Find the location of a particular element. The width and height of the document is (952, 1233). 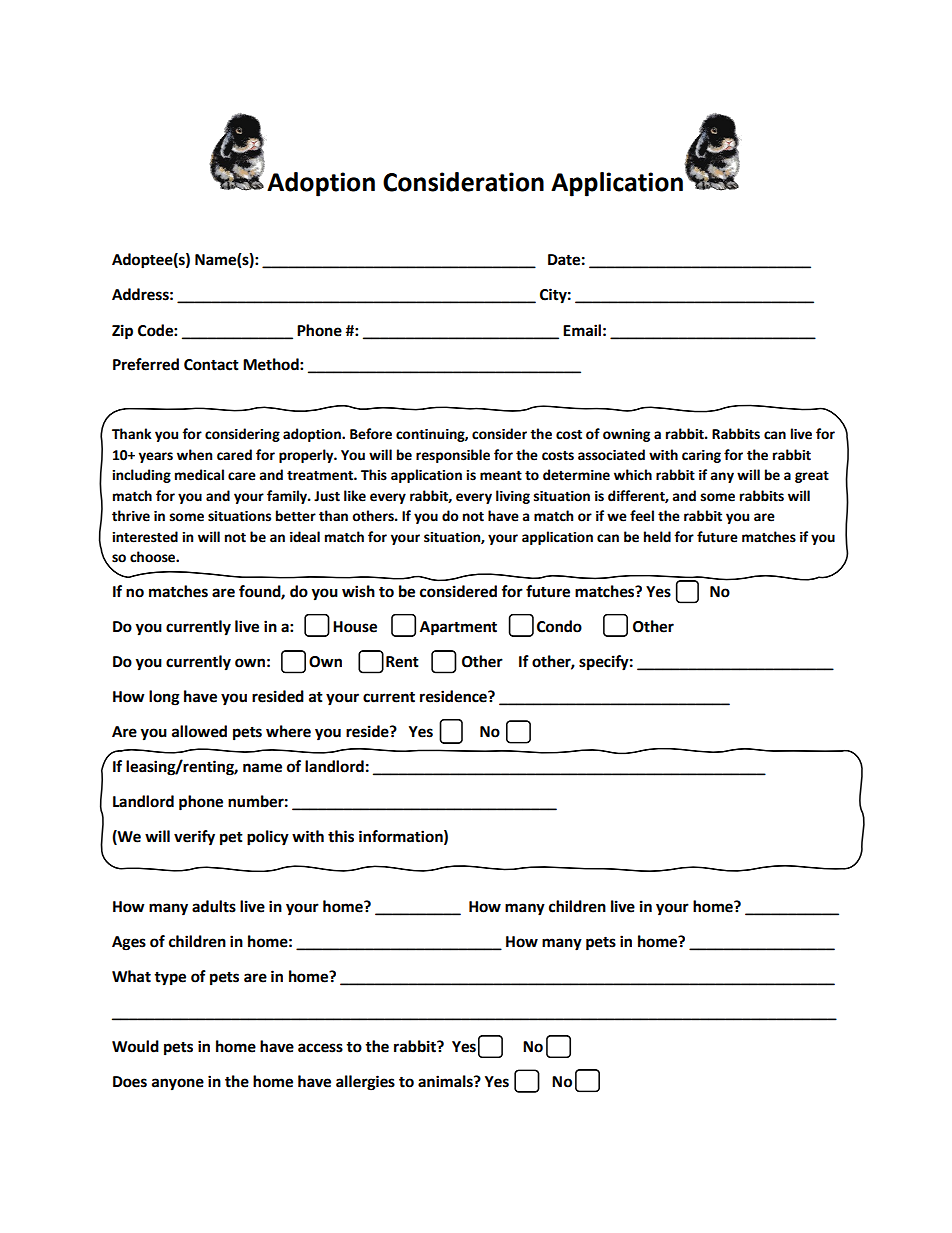

animals is located at coordinates (446, 1081).
